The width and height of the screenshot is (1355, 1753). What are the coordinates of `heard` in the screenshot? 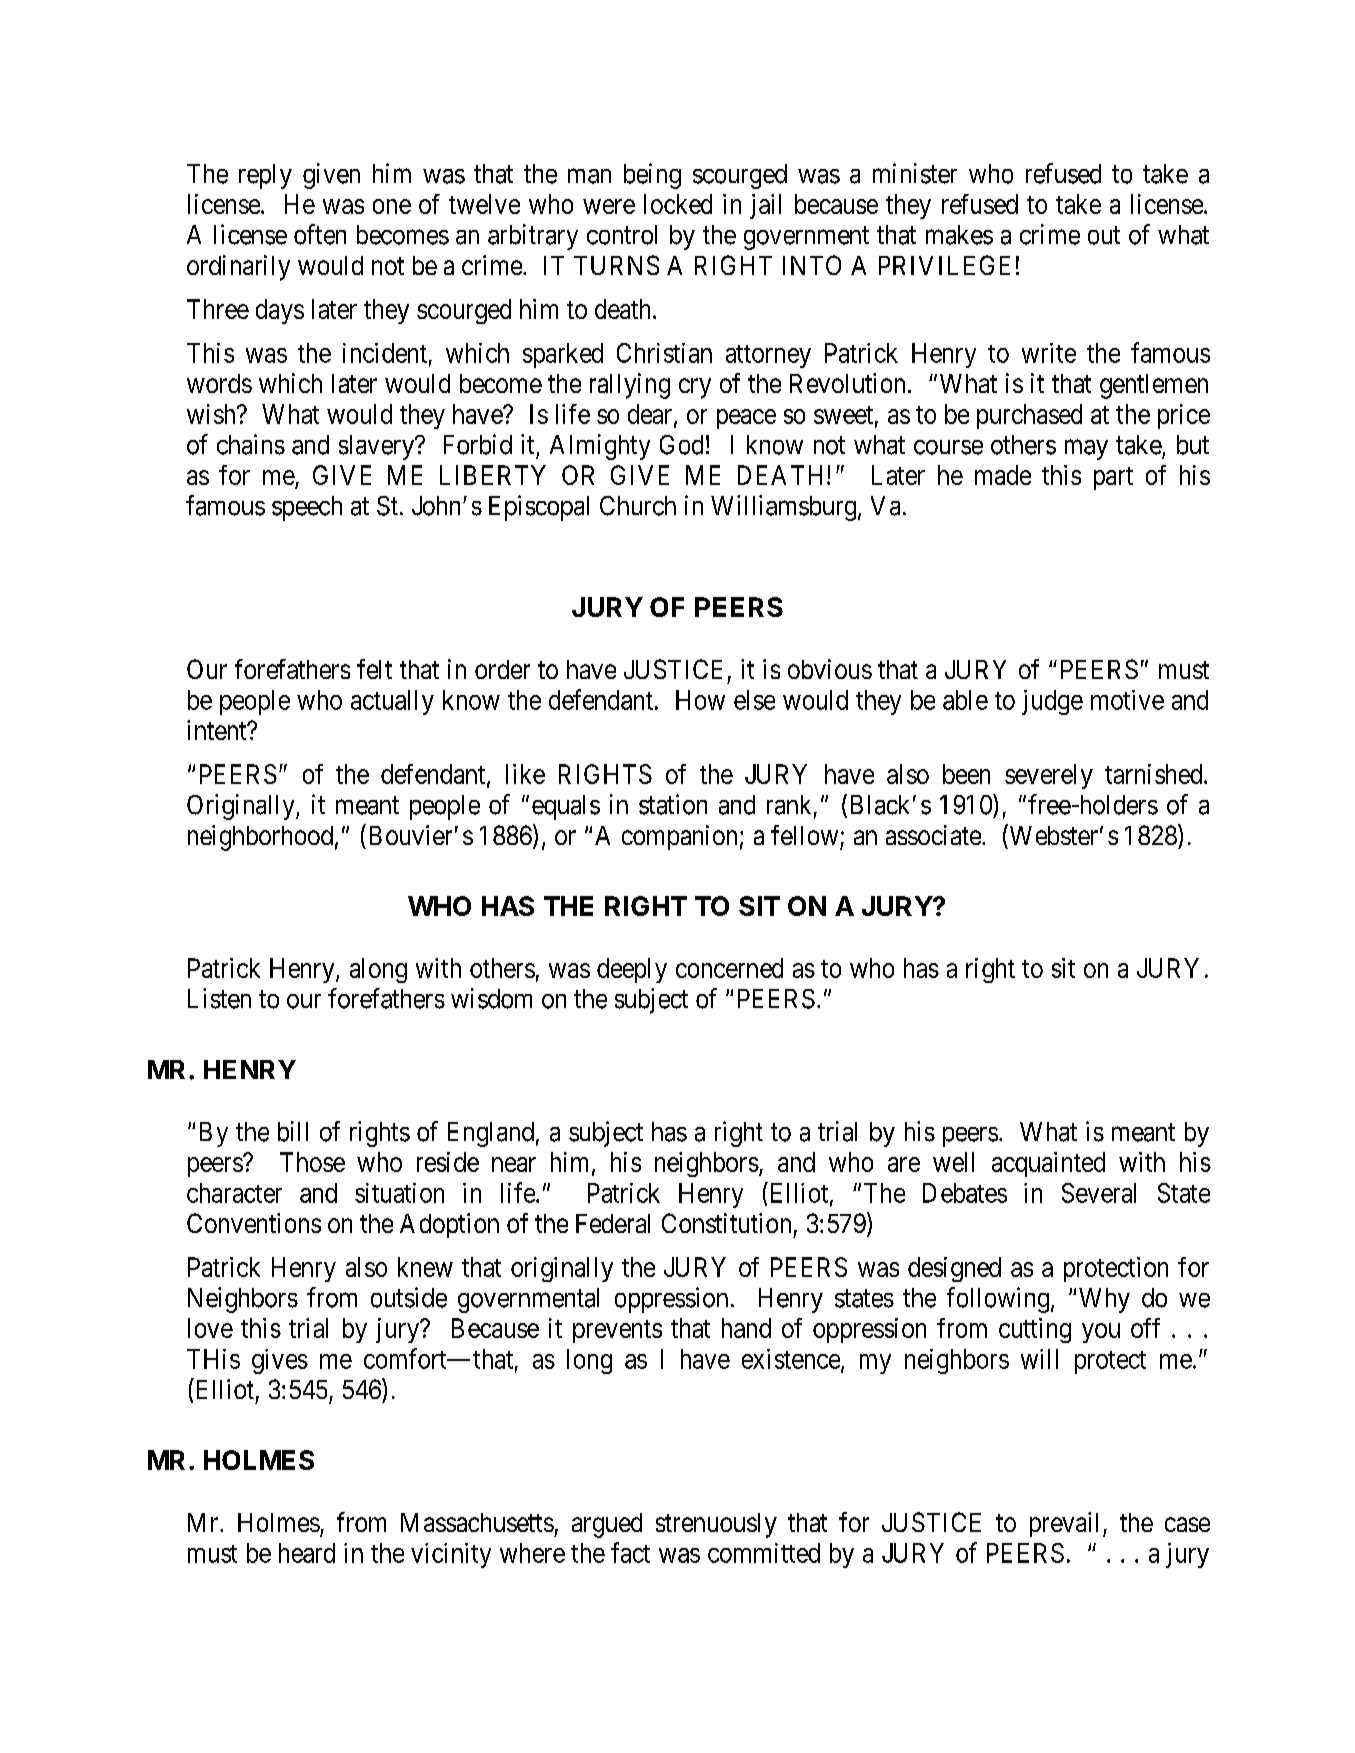 It's located at (307, 1553).
